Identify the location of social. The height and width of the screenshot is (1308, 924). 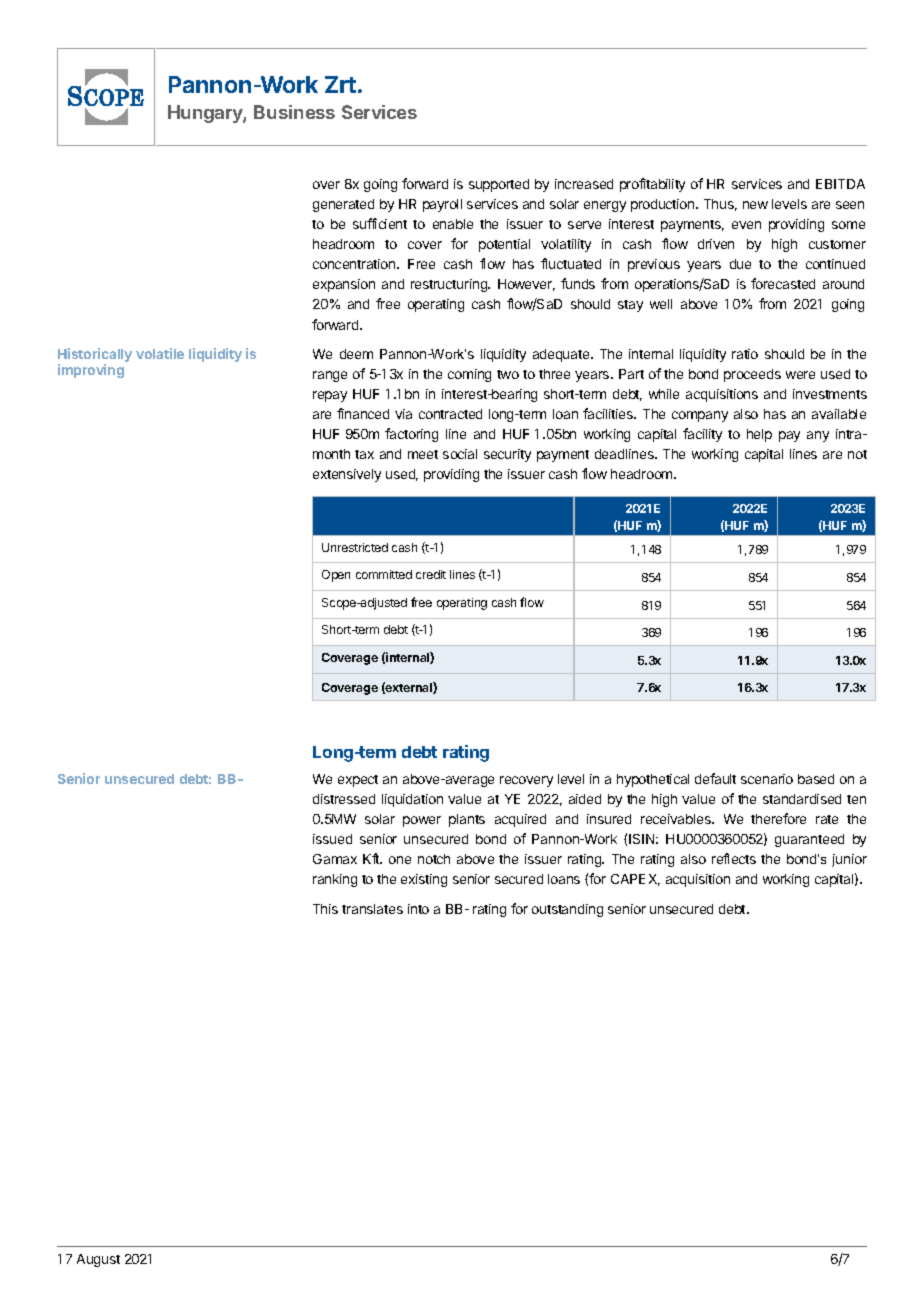
(460, 454).
